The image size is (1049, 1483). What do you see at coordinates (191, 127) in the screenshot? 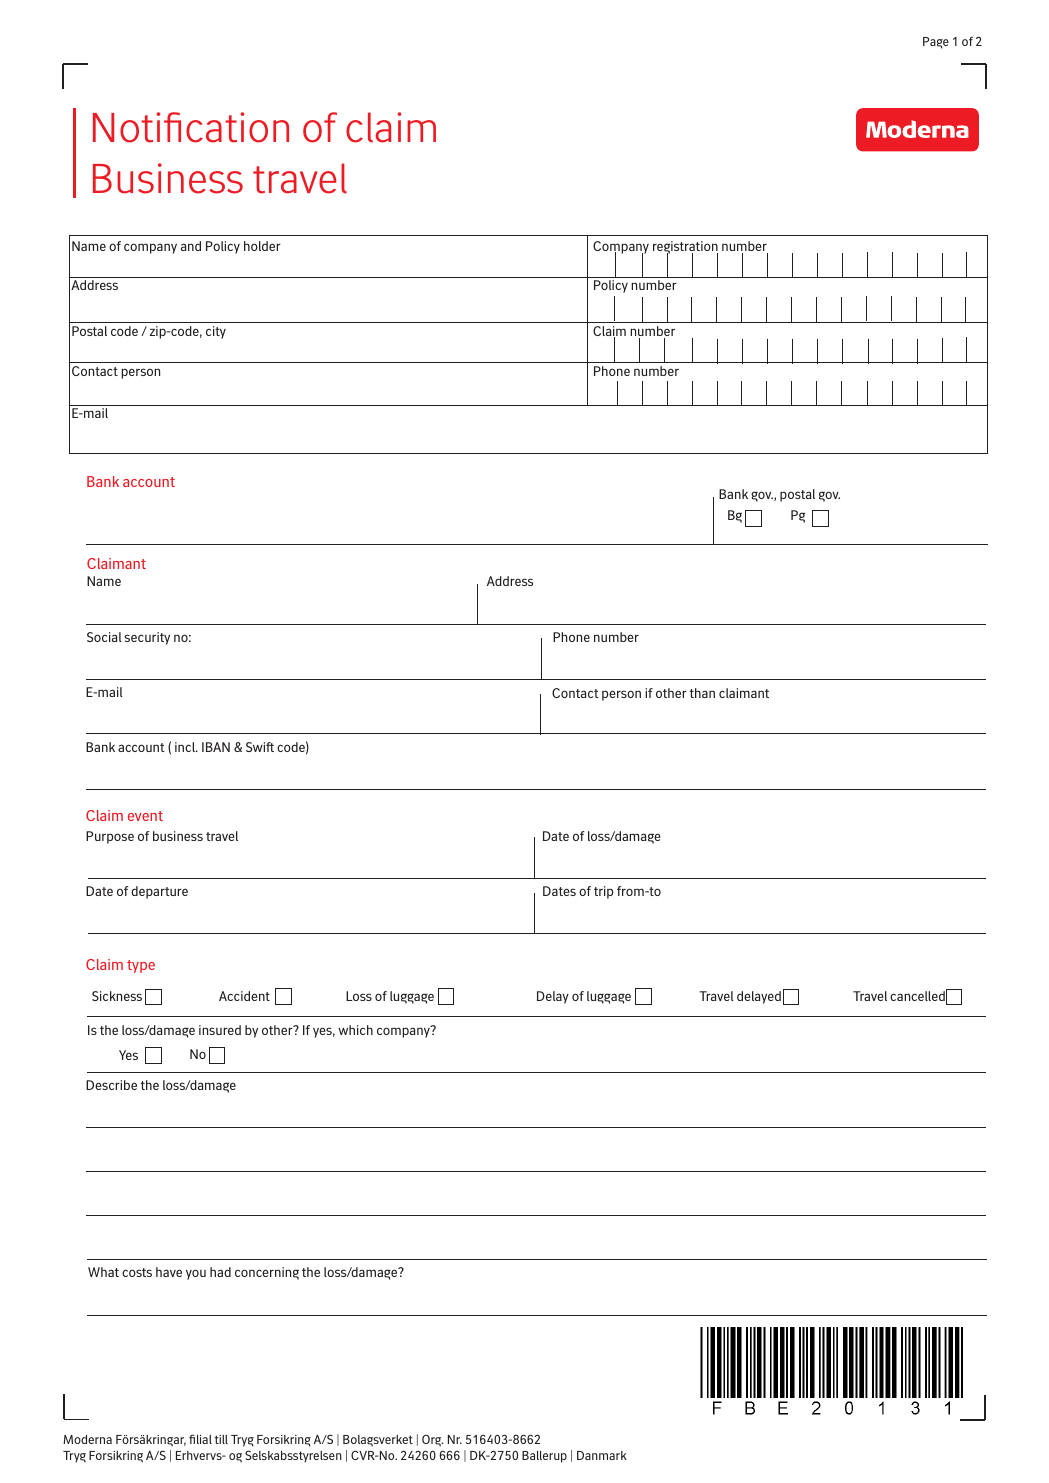
I see `Notification` at bounding box center [191, 127].
